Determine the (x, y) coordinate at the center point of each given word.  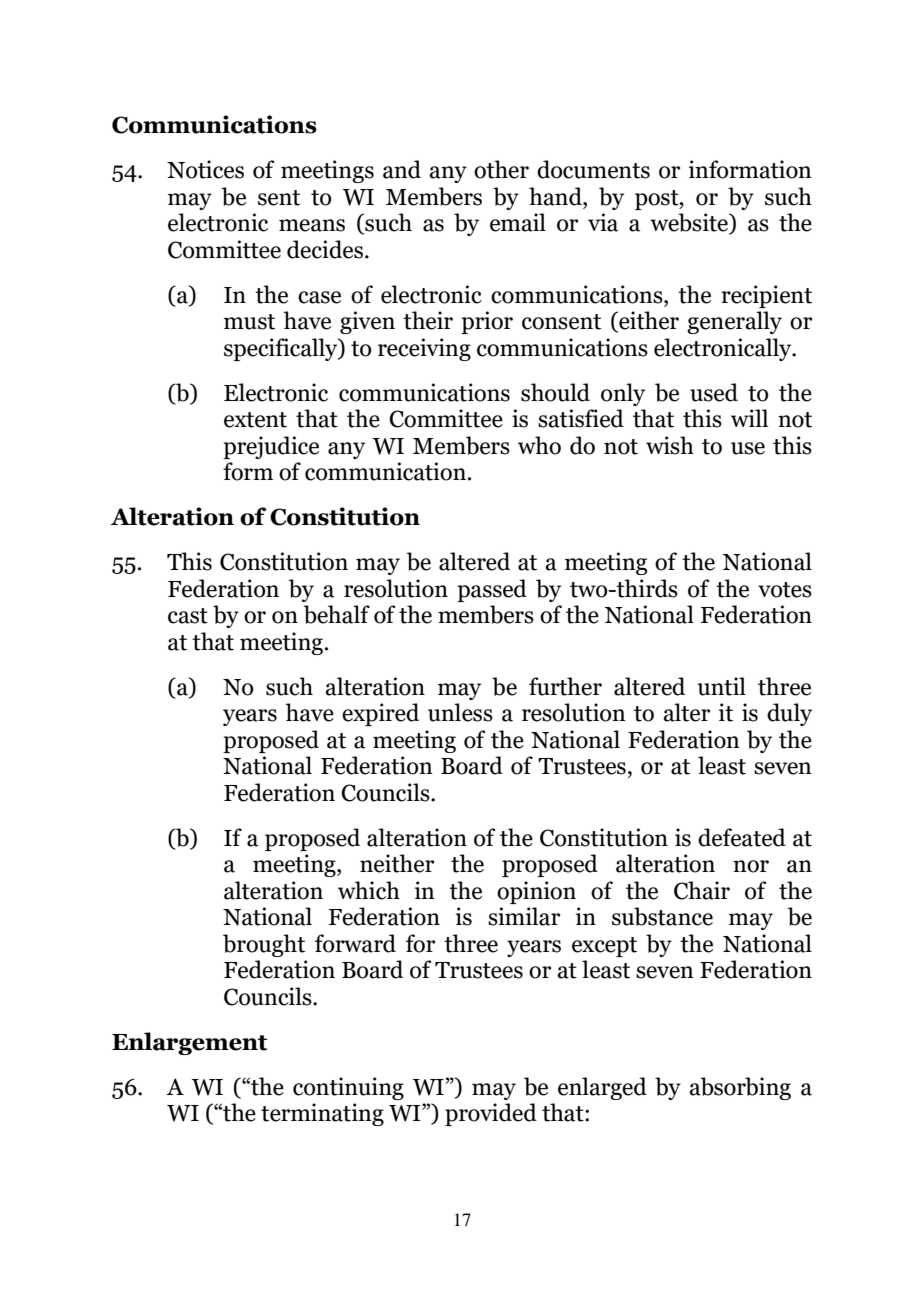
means (312, 225)
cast (188, 616)
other (501, 169)
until (722, 686)
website (690, 223)
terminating (322, 1114)
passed (492, 590)
